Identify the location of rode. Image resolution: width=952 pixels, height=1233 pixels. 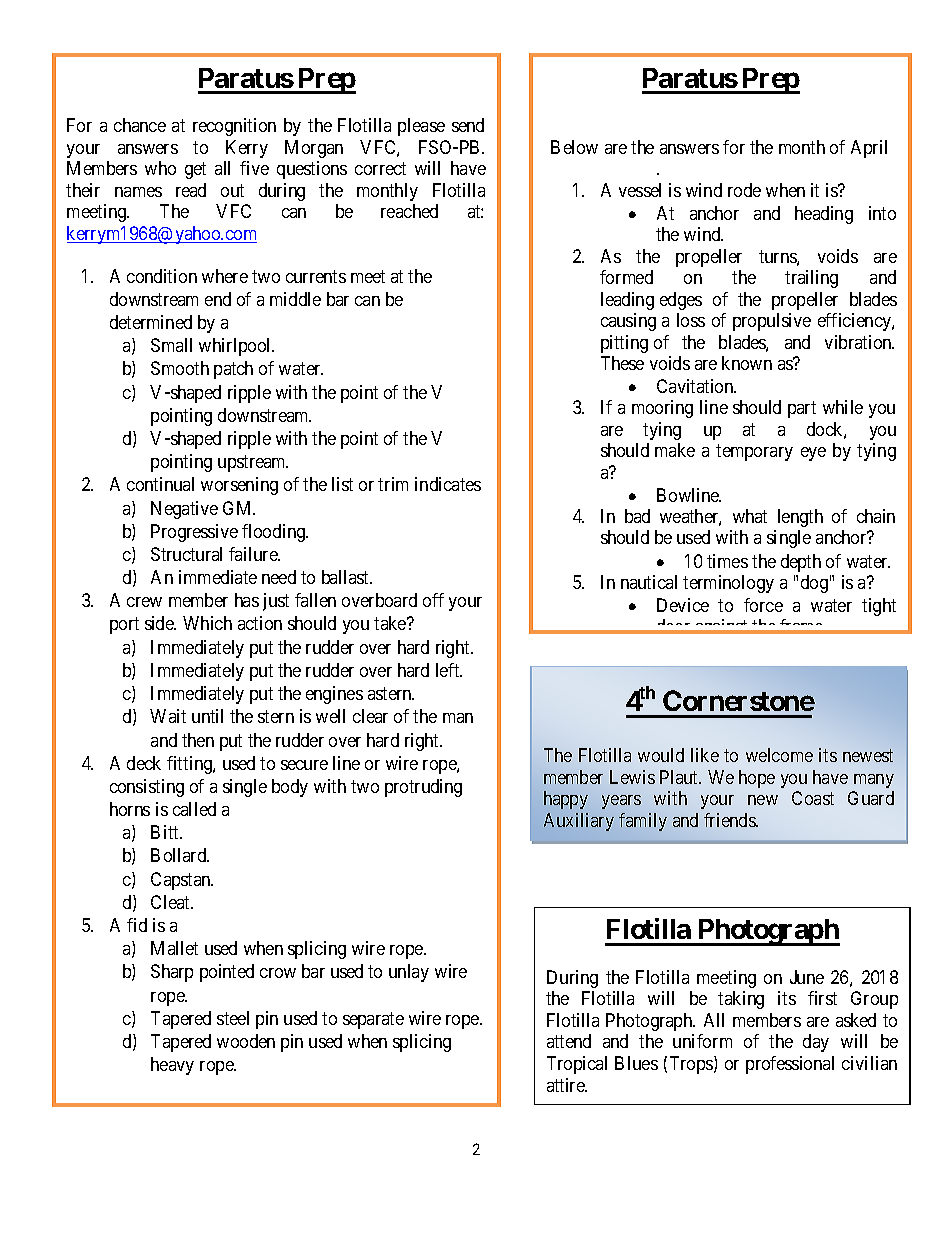
(744, 190).
